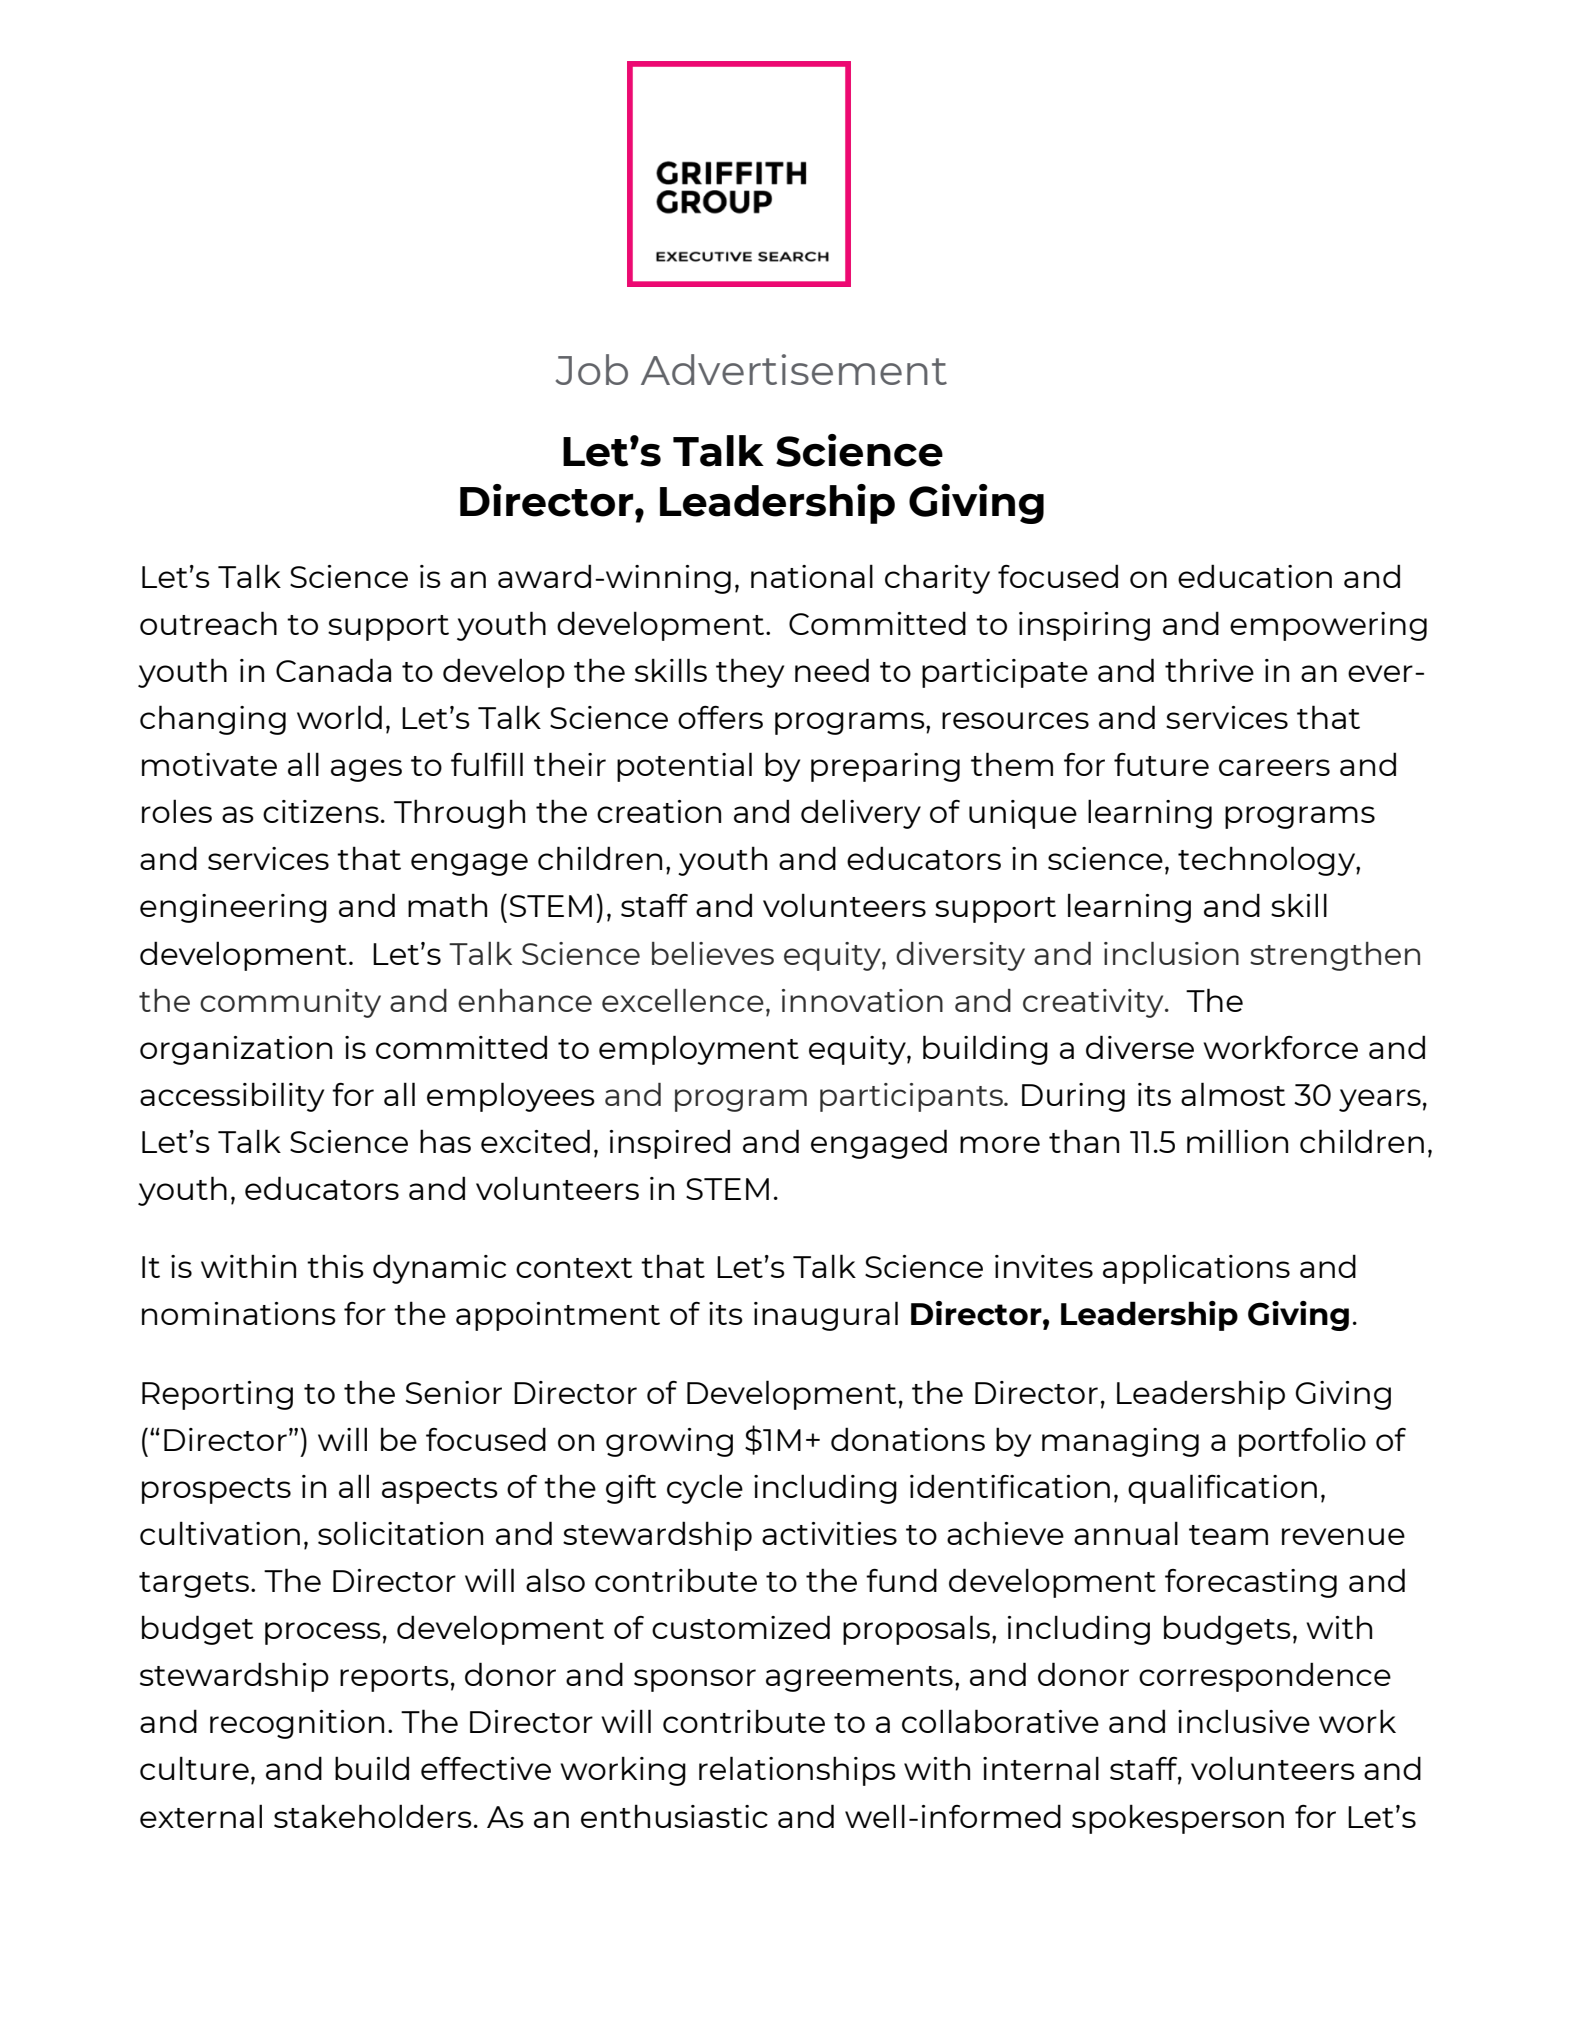 The width and height of the document is (1577, 2041). Describe the element at coordinates (1233, 1094) in the document. I see `almost` at that location.
